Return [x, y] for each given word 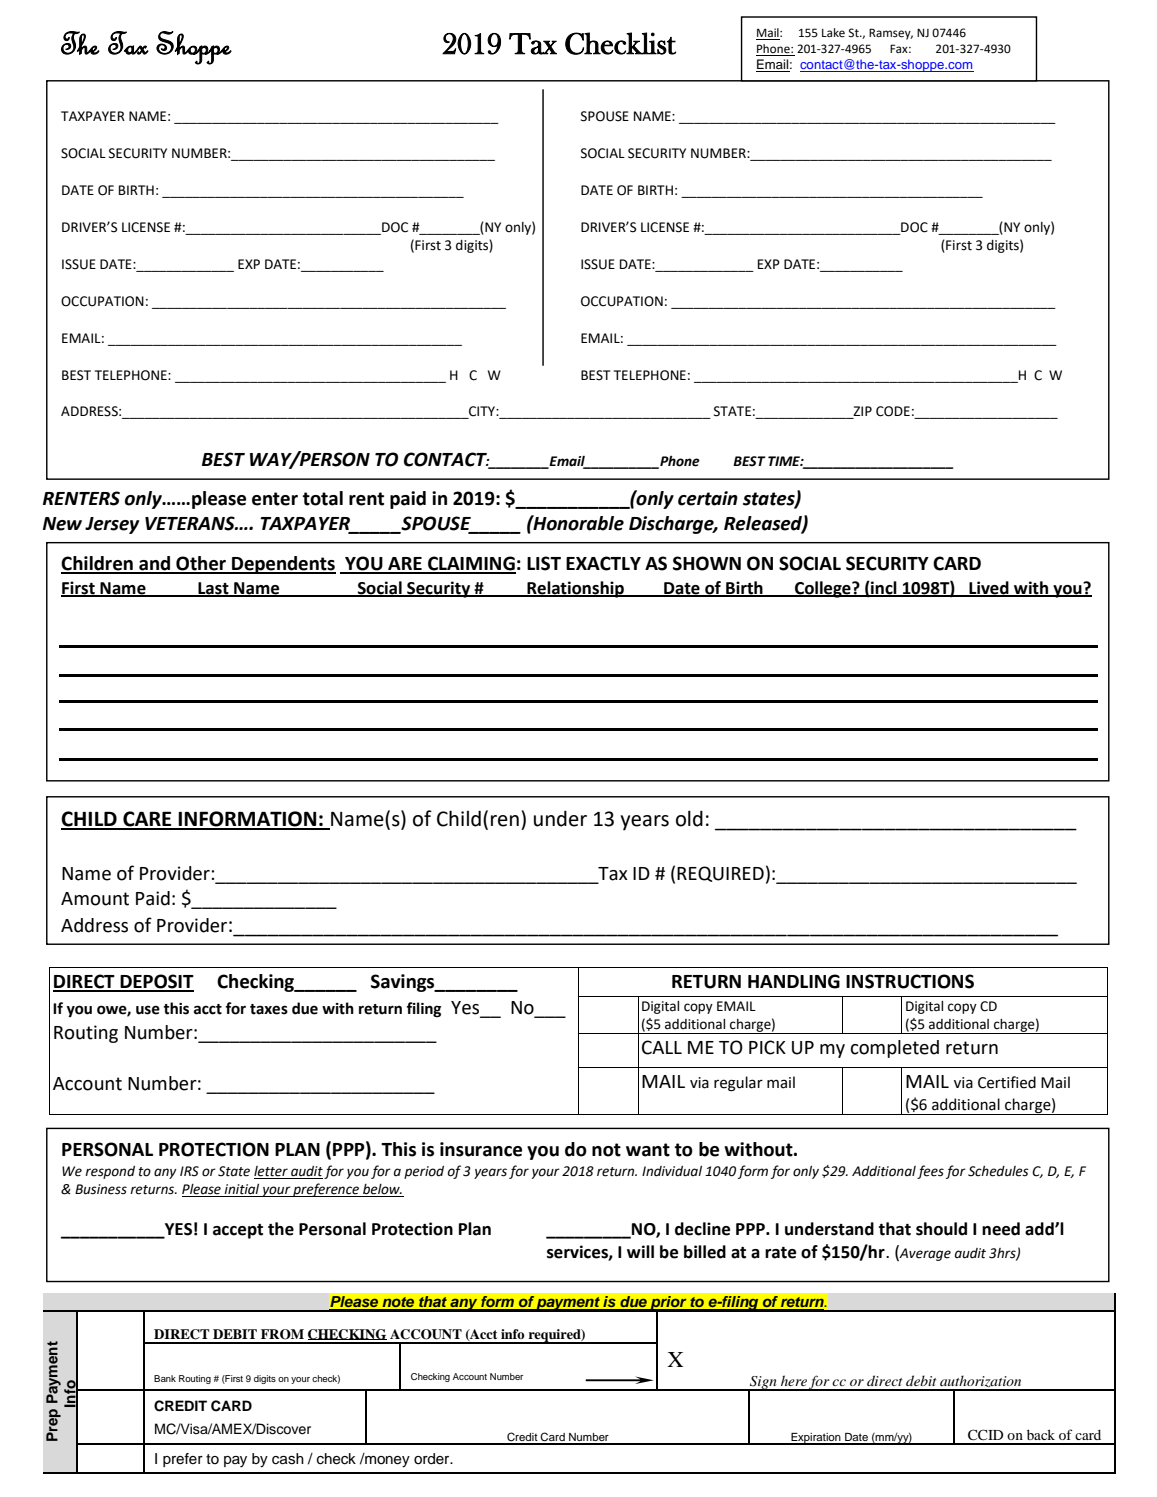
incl [884, 588]
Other [201, 564]
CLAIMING [471, 564]
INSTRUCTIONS [910, 981]
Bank [165, 1378]
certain [708, 498]
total [322, 498]
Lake [833, 33]
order [433, 1459]
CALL [662, 1047]
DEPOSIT [156, 982]
